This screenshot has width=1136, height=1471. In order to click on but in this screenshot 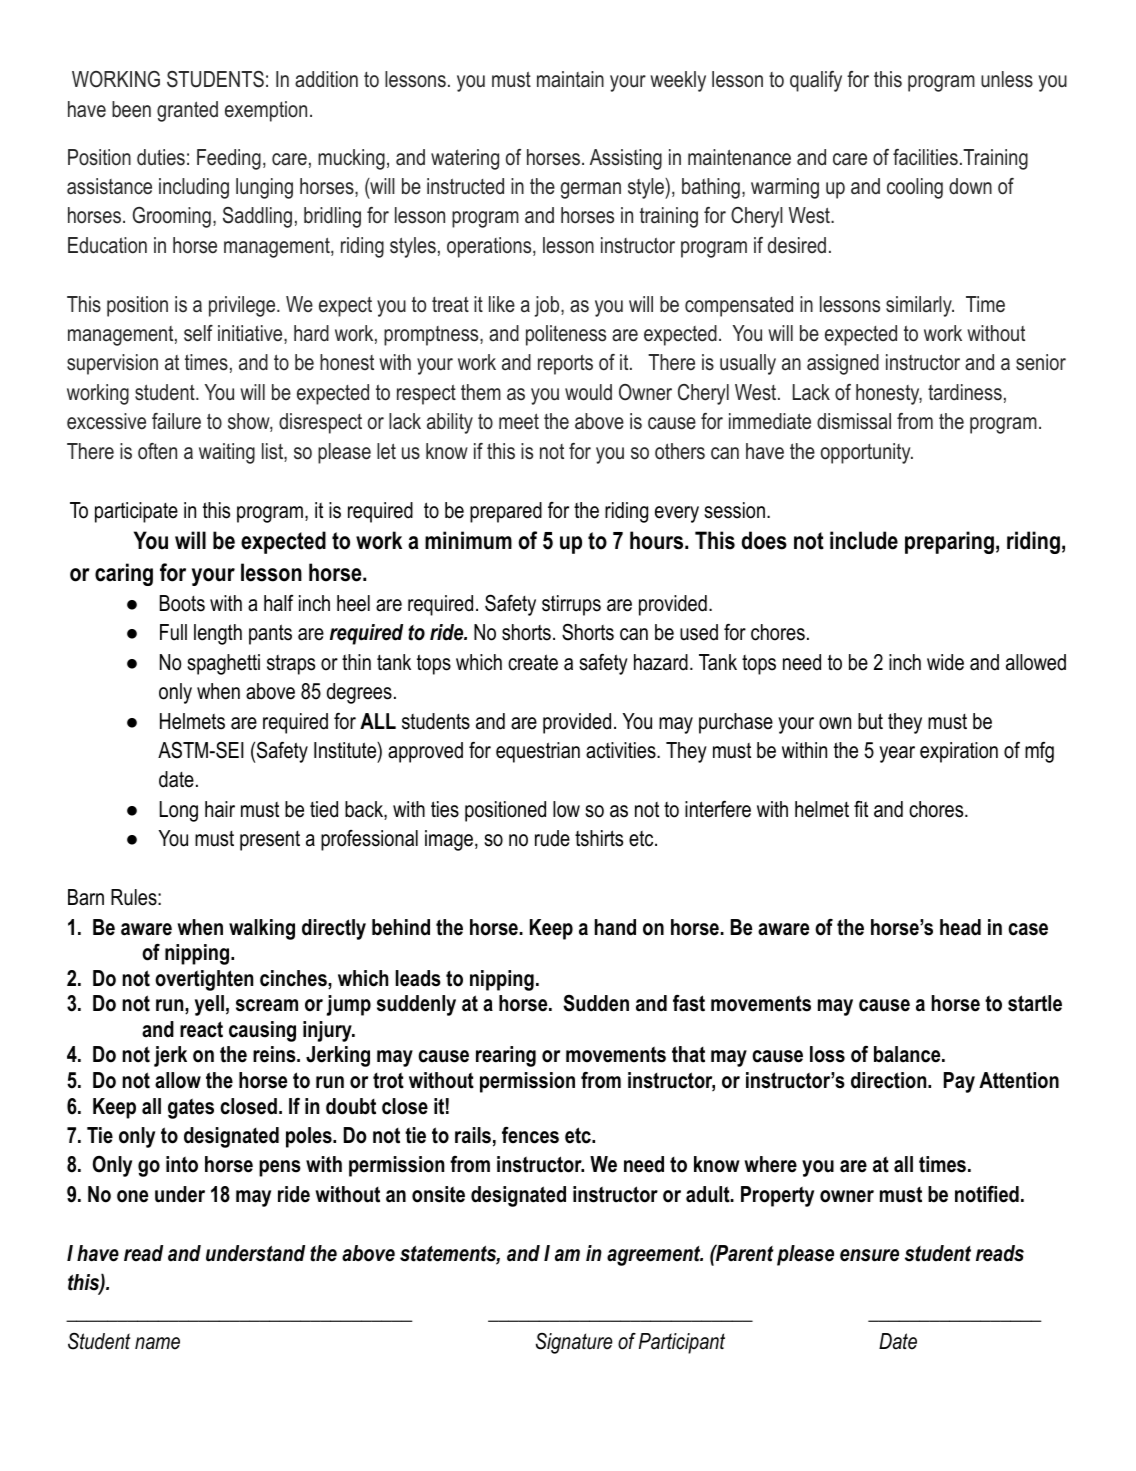, I will do `click(870, 721)`.
